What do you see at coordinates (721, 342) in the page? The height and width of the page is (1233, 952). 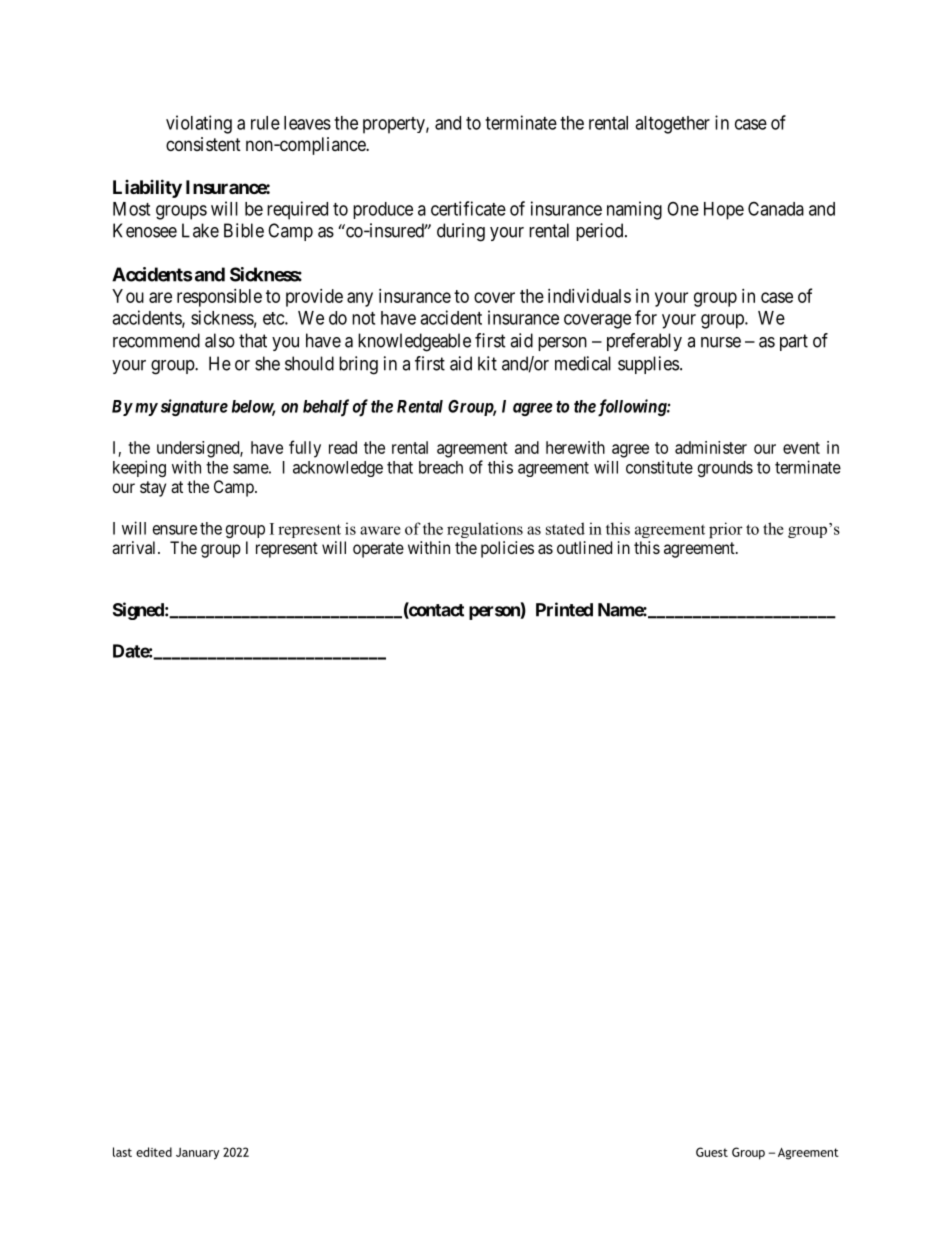 I see `nurse` at bounding box center [721, 342].
